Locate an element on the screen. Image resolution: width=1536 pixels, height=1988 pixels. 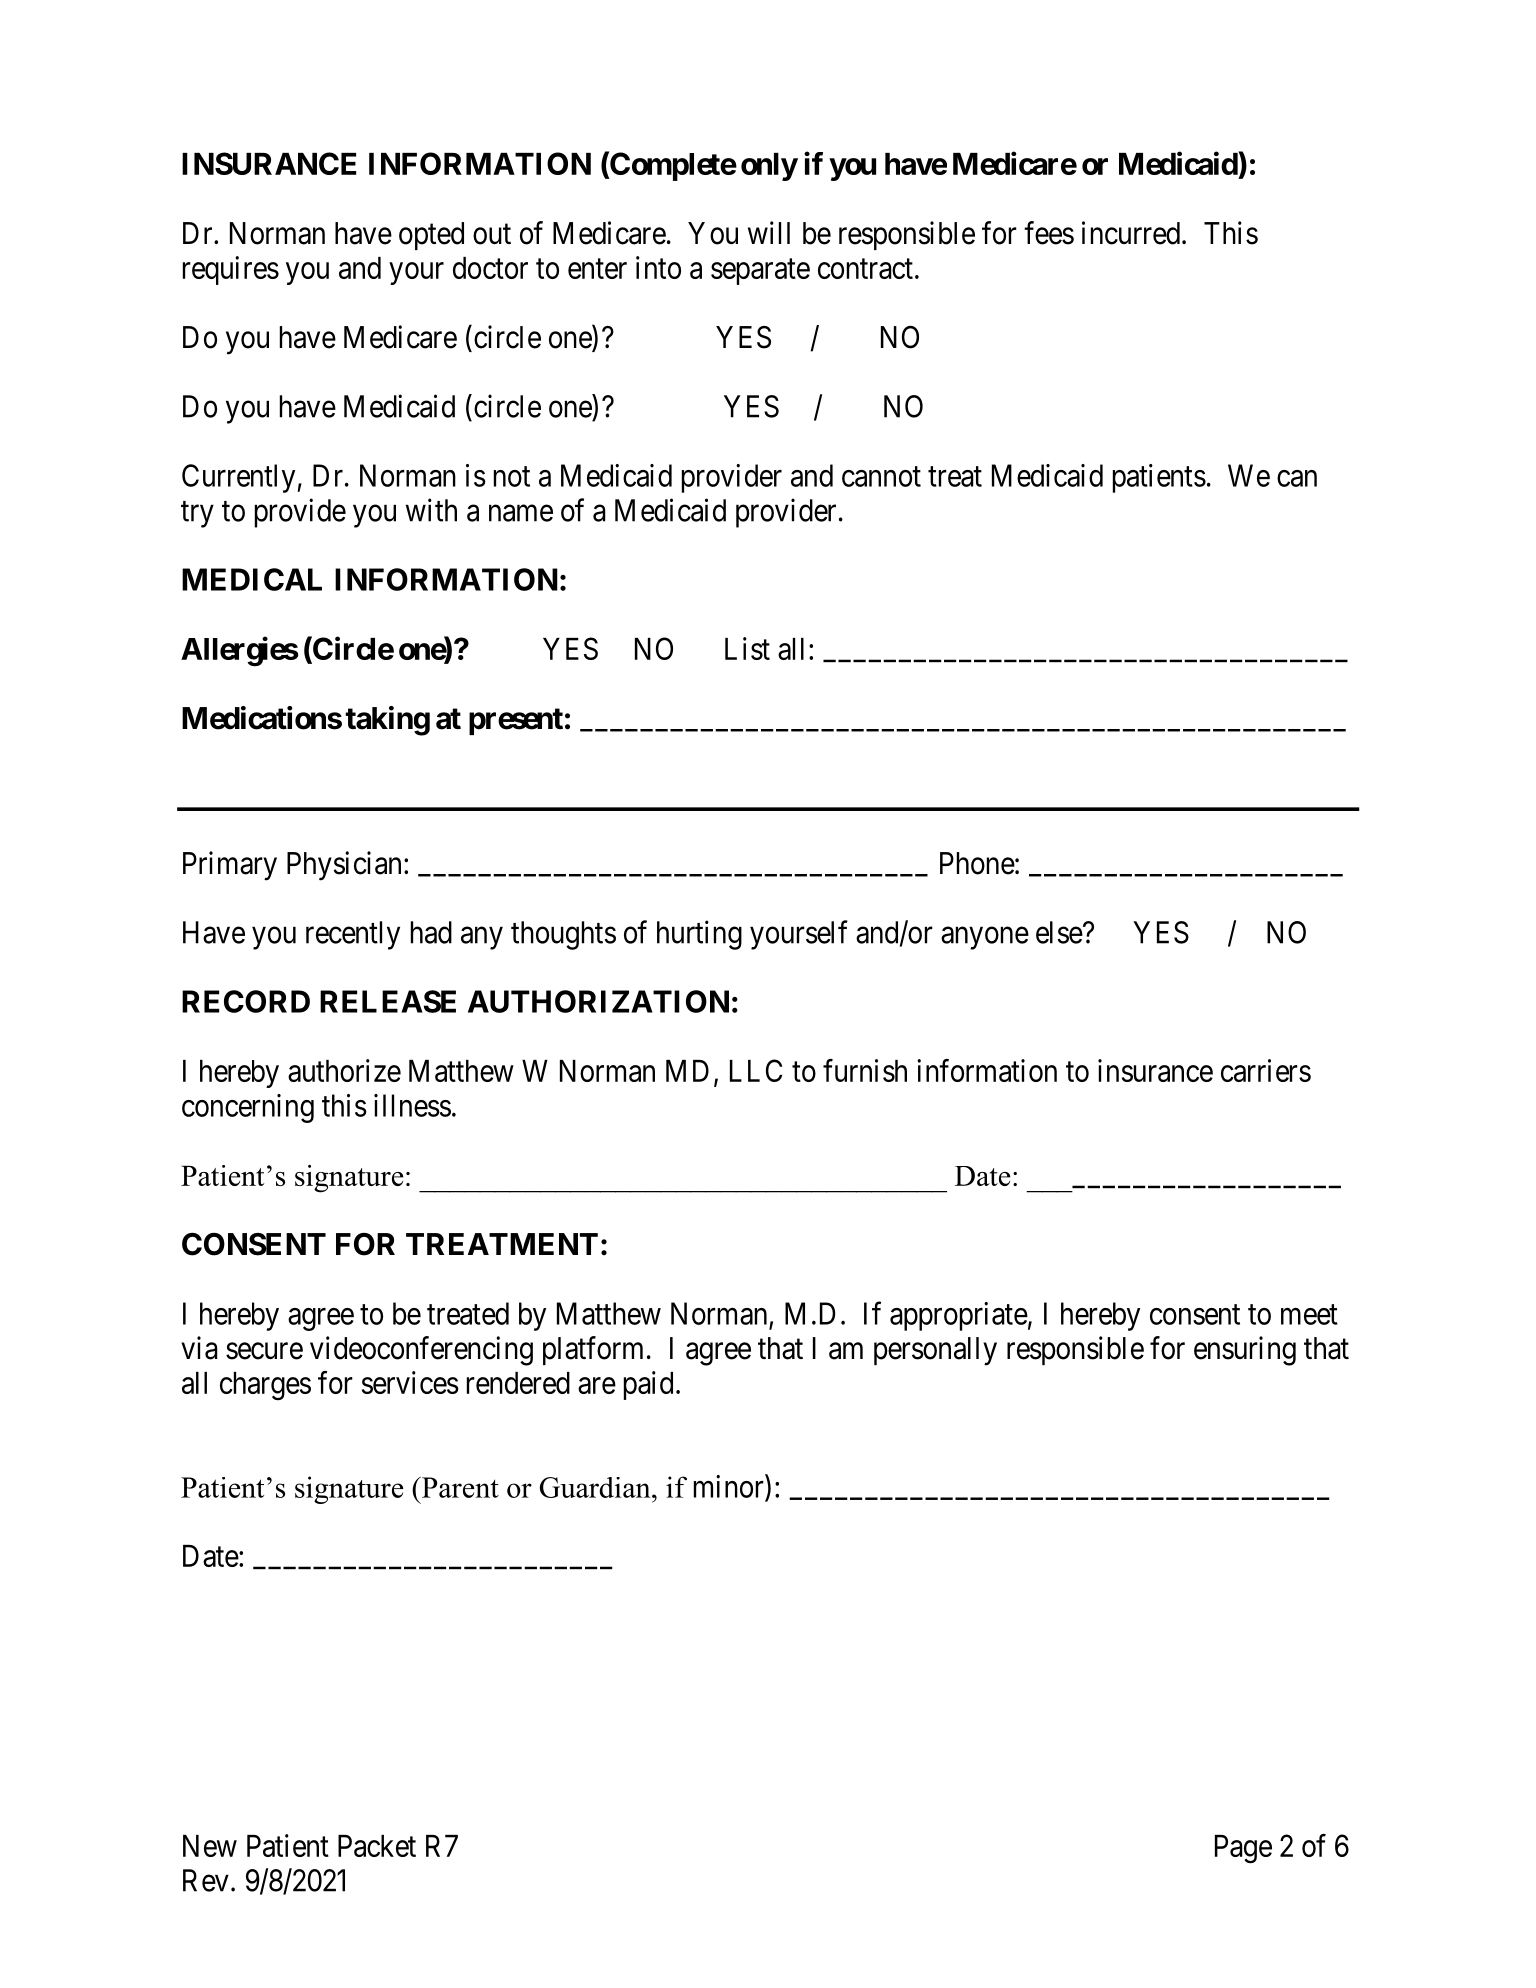
RELEASE is located at coordinates (388, 1001).
